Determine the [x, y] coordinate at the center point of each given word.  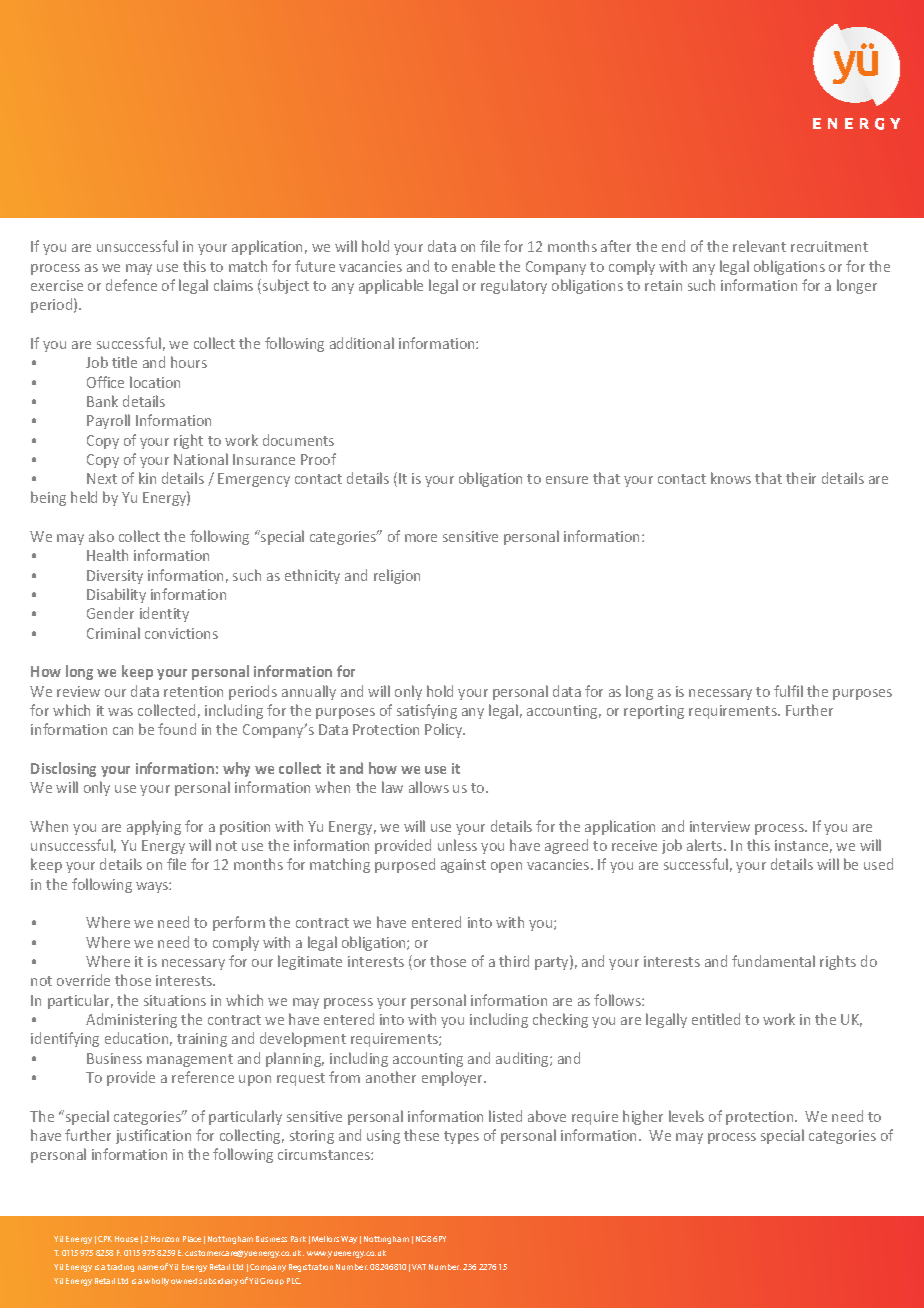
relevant [759, 246]
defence [131, 285]
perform [239, 923]
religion [397, 576]
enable [473, 266]
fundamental [773, 961]
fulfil [788, 691]
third [514, 961]
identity [164, 614]
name [148, 1267]
